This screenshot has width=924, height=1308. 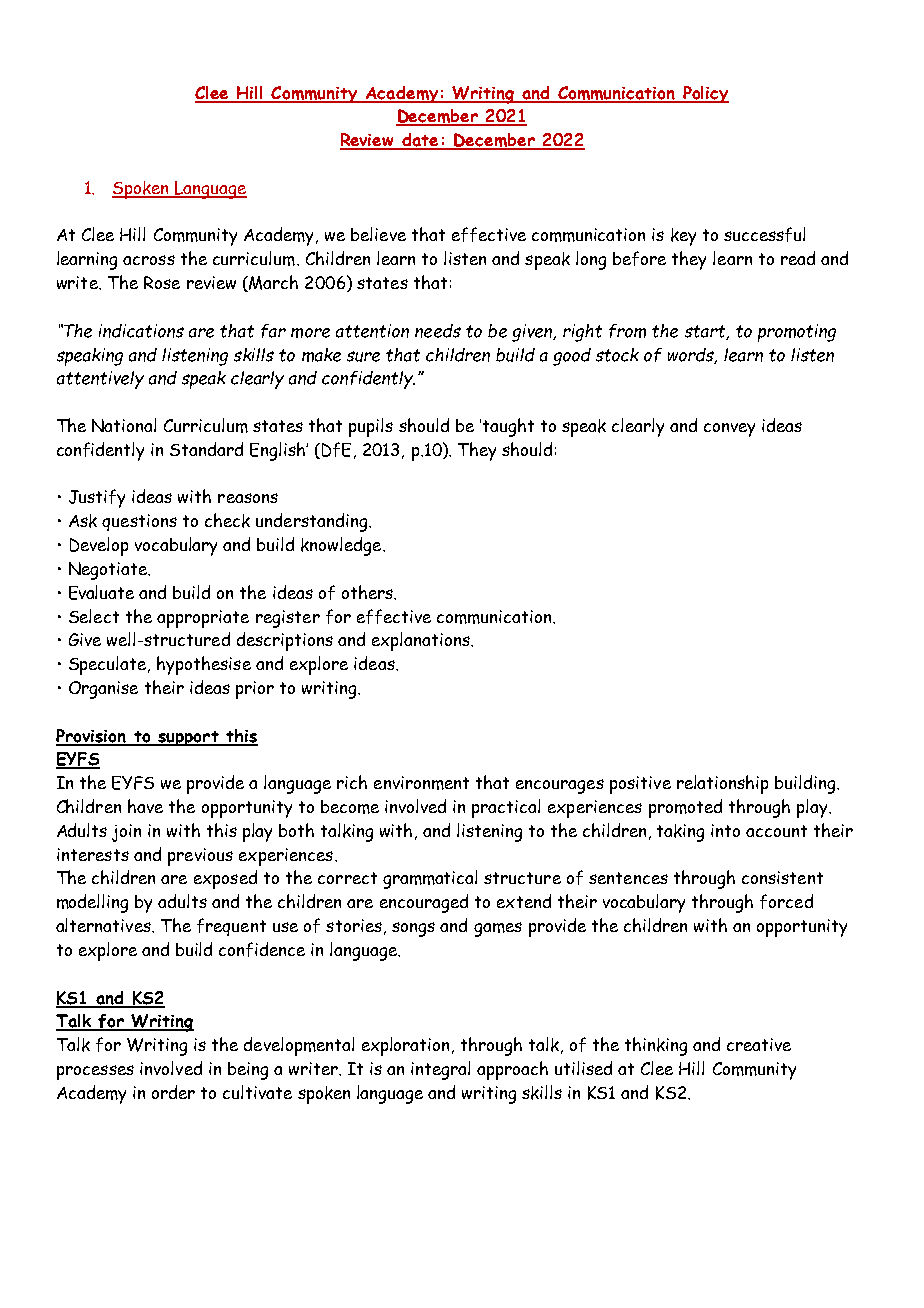 I want to click on integral, so click(x=440, y=1070).
